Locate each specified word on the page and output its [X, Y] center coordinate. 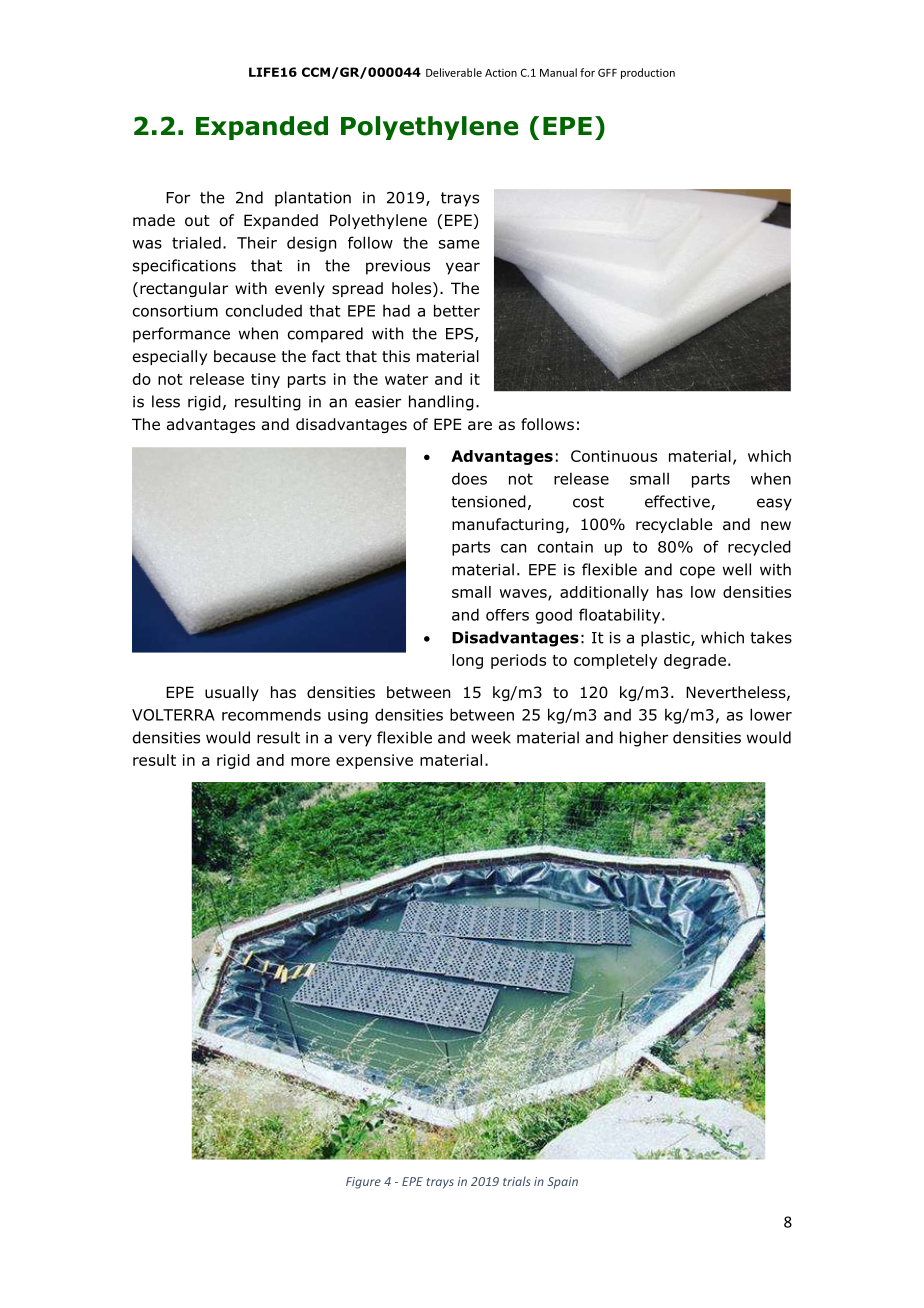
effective [678, 502]
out [197, 221]
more [310, 761]
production [648, 73]
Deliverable [454, 72]
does [469, 478]
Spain [563, 1183]
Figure [363, 1183]
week [491, 737]
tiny [265, 380]
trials [517, 1181]
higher [644, 739]
